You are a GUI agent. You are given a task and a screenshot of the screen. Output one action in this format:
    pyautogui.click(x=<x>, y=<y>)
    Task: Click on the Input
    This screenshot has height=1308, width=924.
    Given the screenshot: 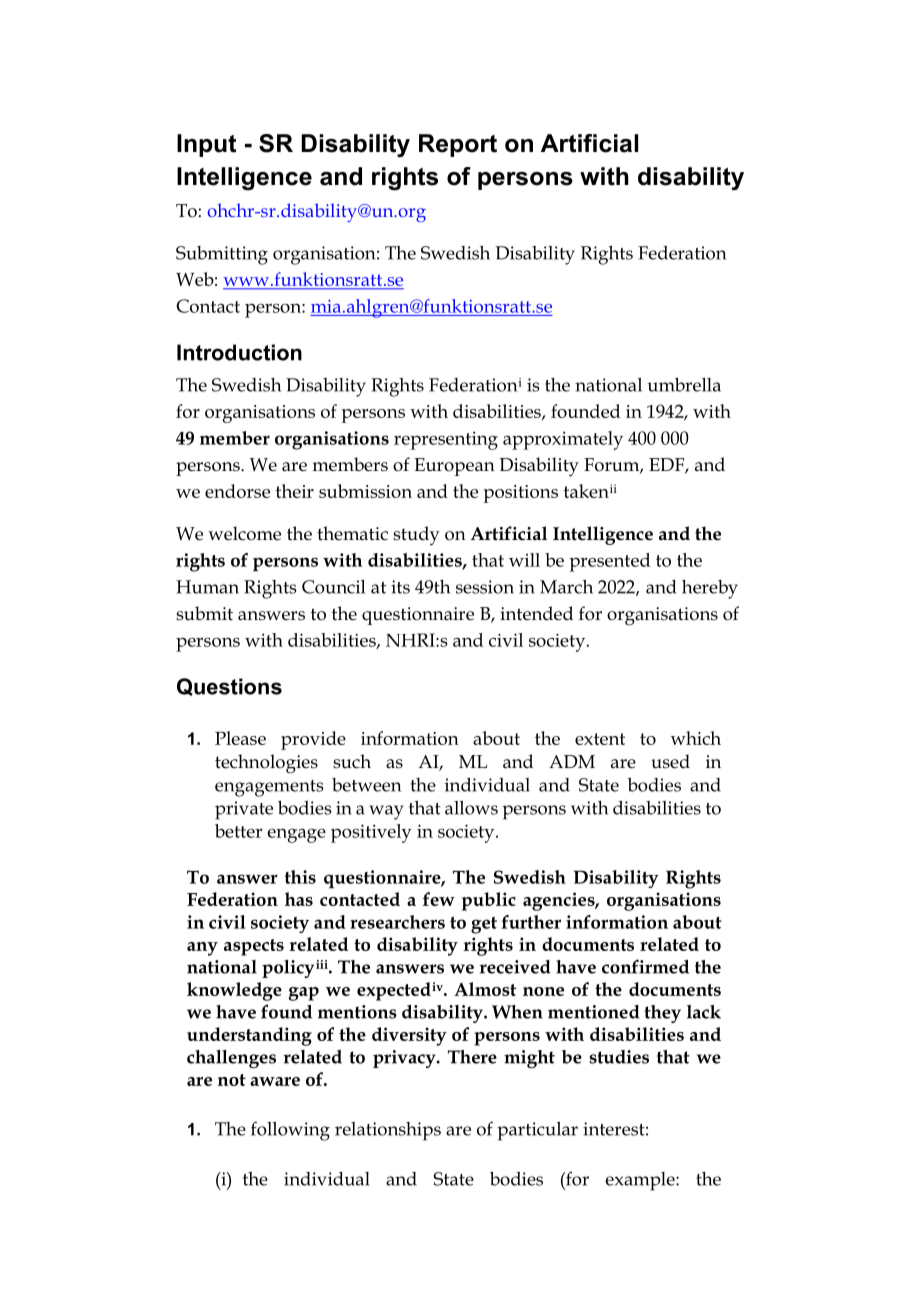 What is the action you would take?
    pyautogui.click(x=206, y=145)
